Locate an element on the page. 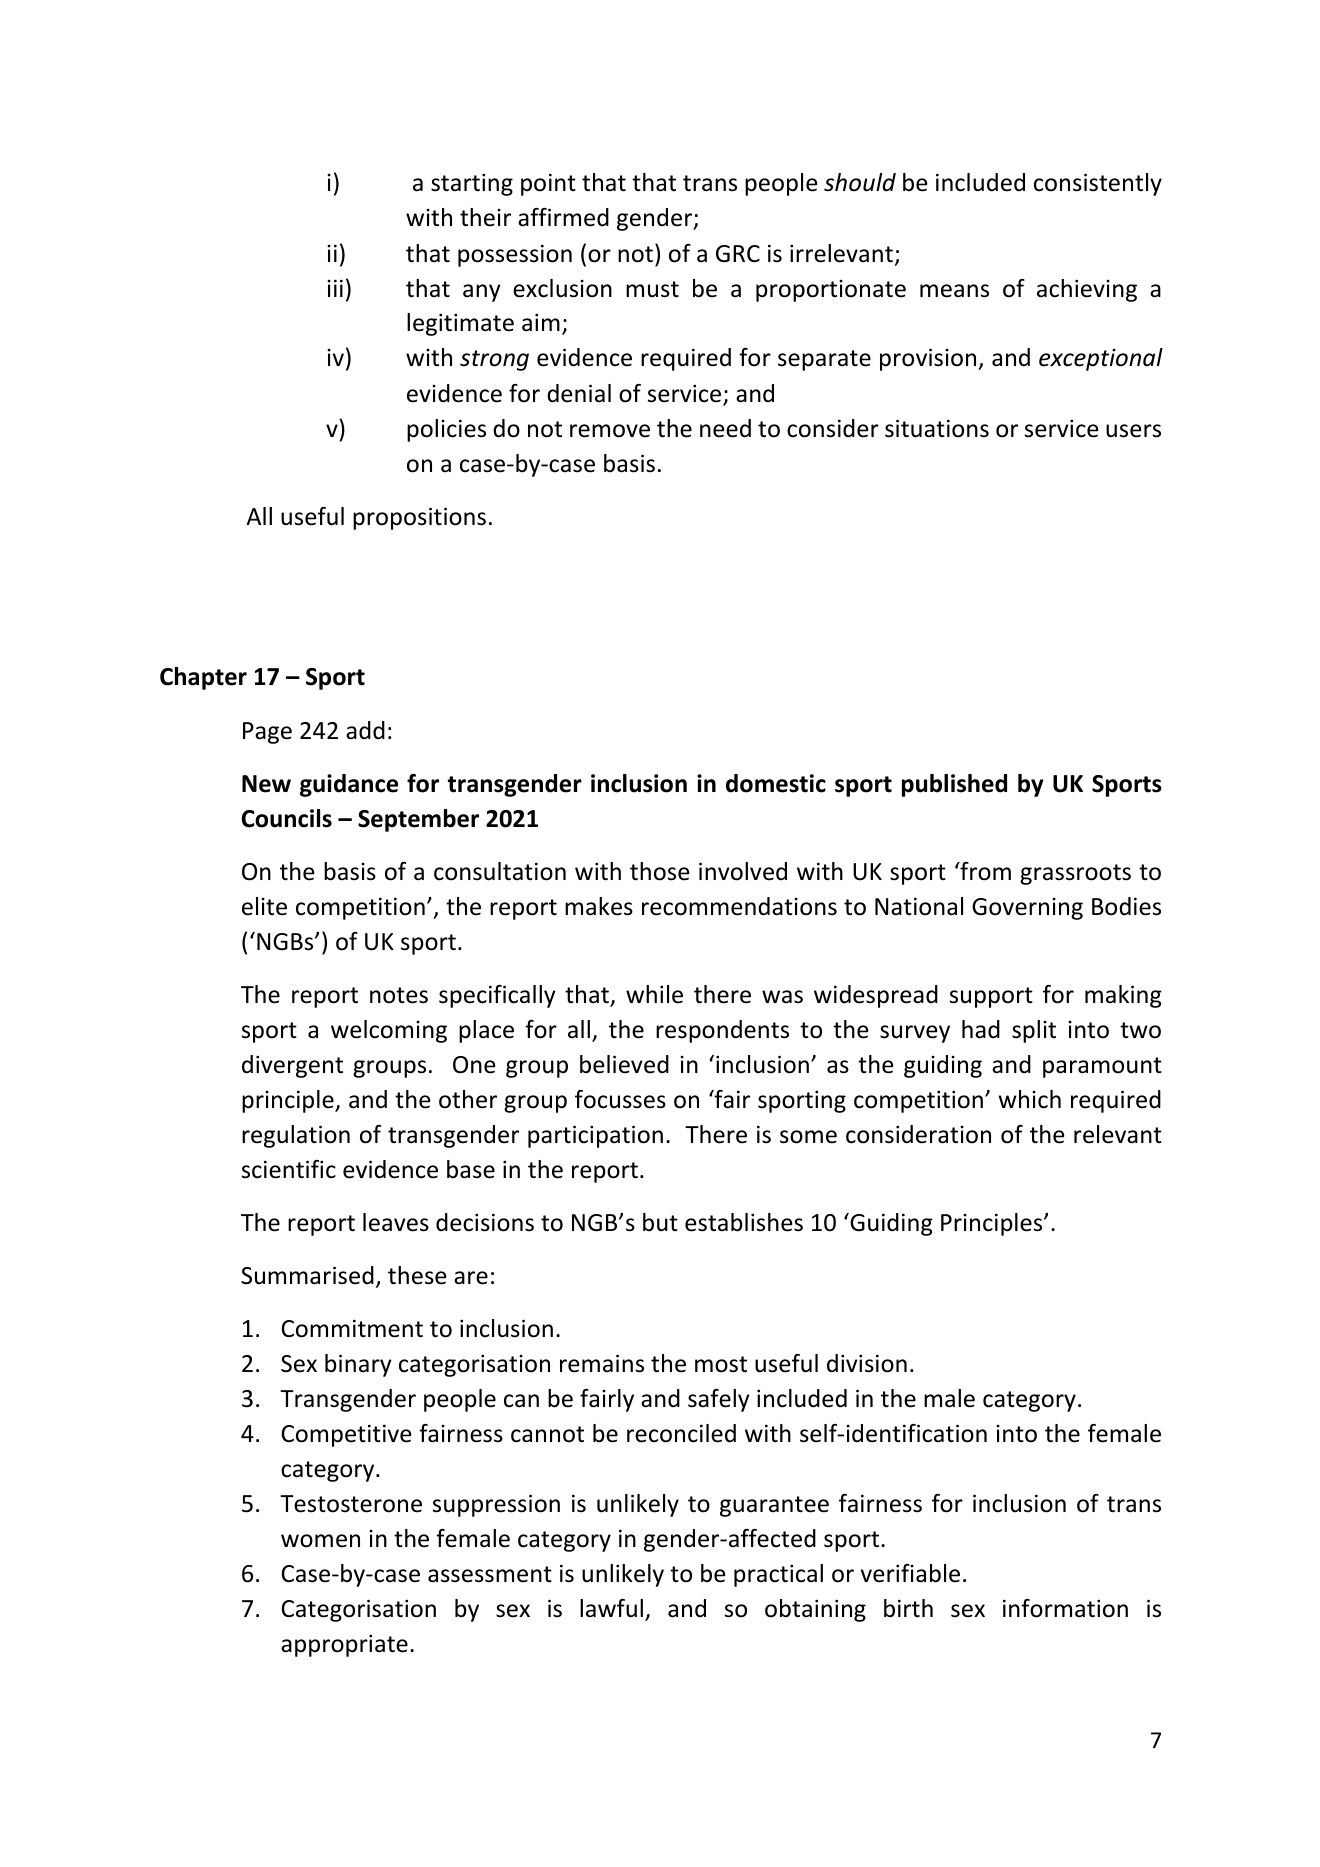  regulation is located at coordinates (296, 1136).
